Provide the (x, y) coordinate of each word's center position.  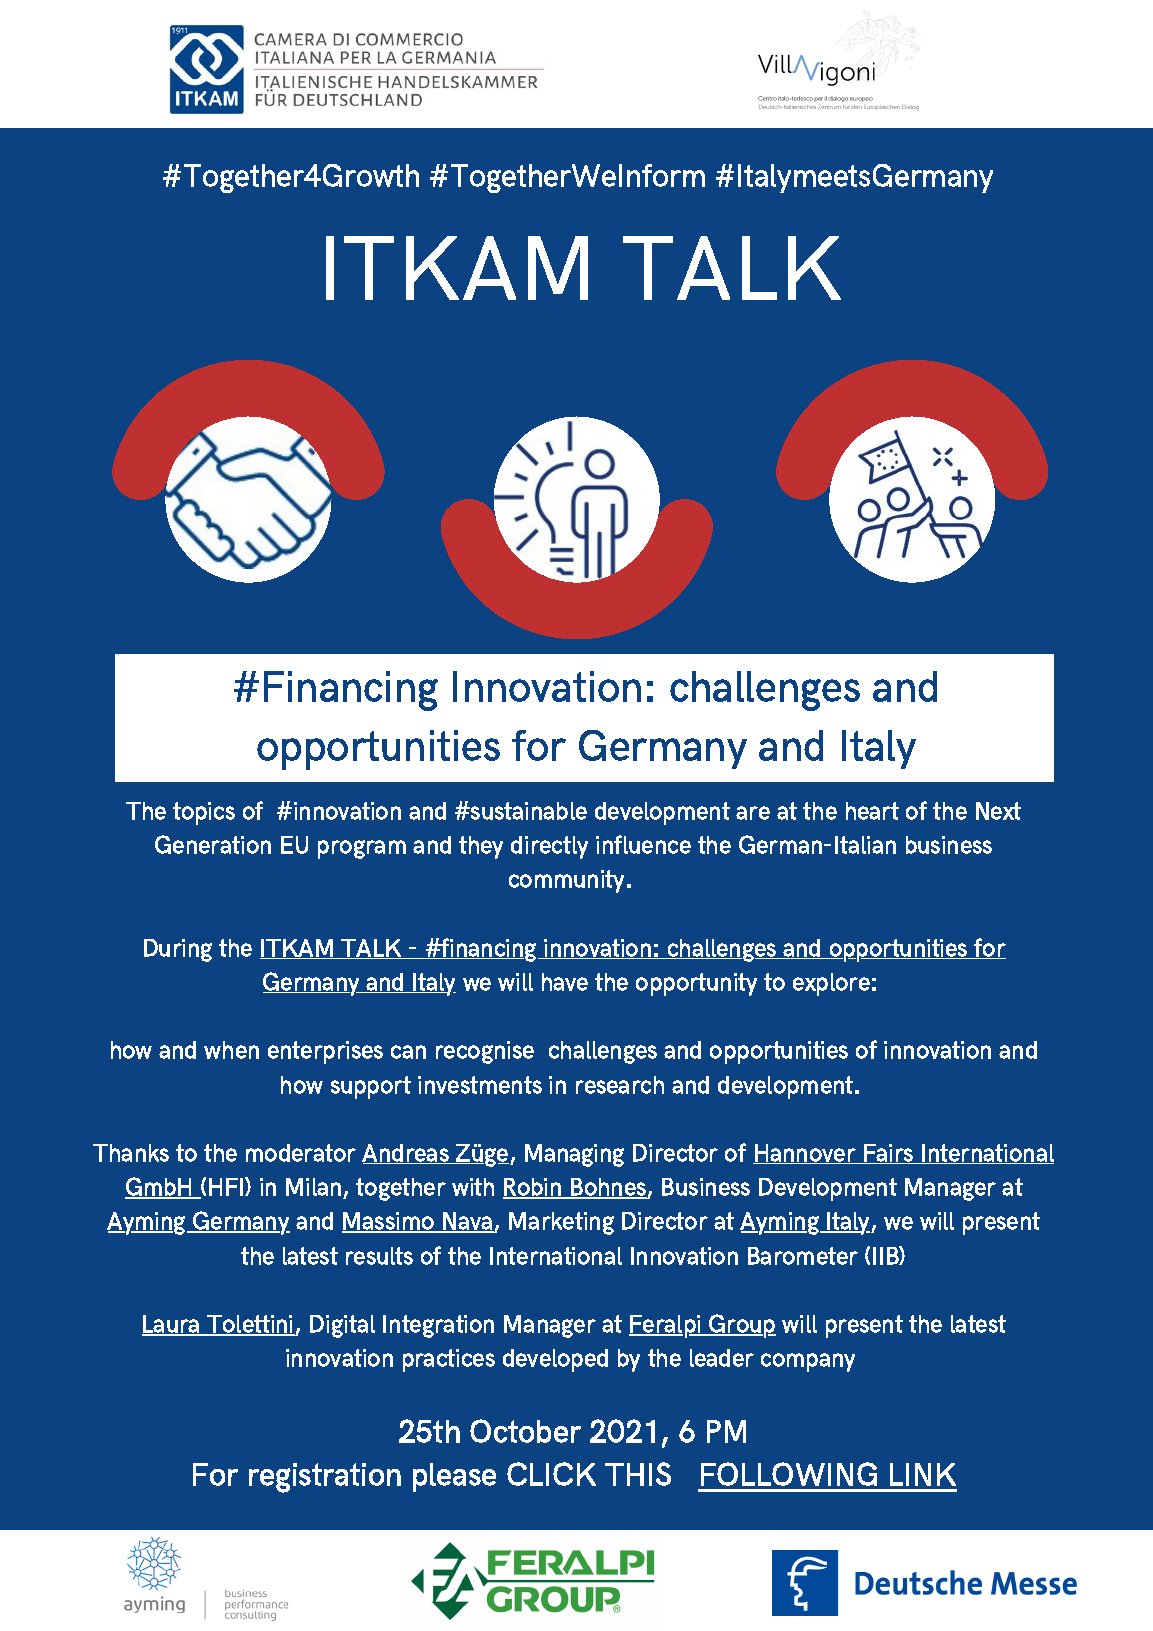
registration (325, 1478)
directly (549, 847)
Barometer (803, 1256)
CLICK (551, 1474)
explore (831, 984)
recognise (485, 1052)
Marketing (561, 1223)
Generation (213, 844)
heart (872, 811)
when (231, 1050)
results (379, 1256)
